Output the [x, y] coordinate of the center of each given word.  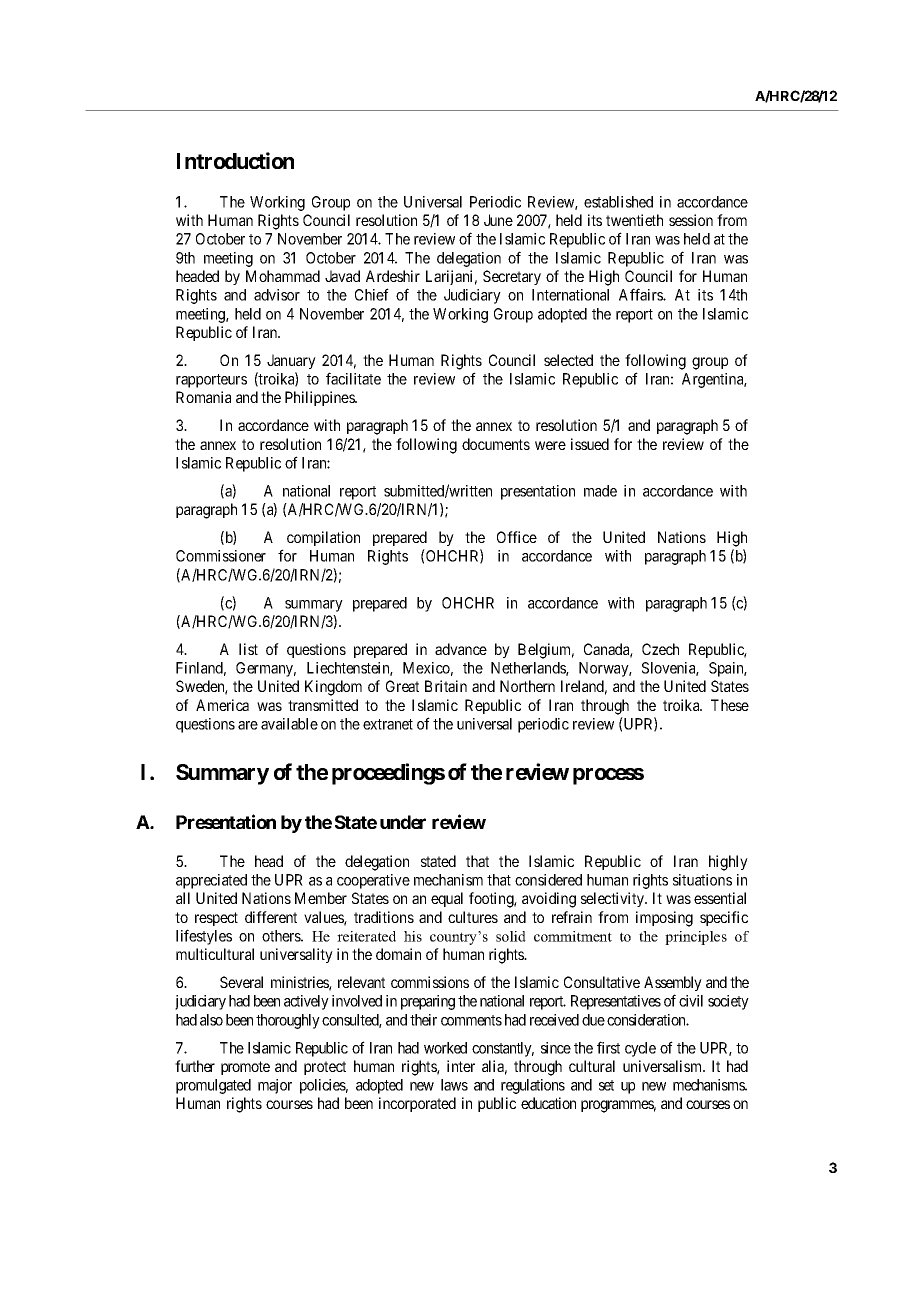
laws [454, 1085]
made [600, 491]
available [289, 724]
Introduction [235, 160]
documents [496, 444]
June [498, 220]
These [730, 705]
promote [245, 1068]
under [403, 822]
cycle [640, 1049]
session [691, 220]
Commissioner [221, 556]
